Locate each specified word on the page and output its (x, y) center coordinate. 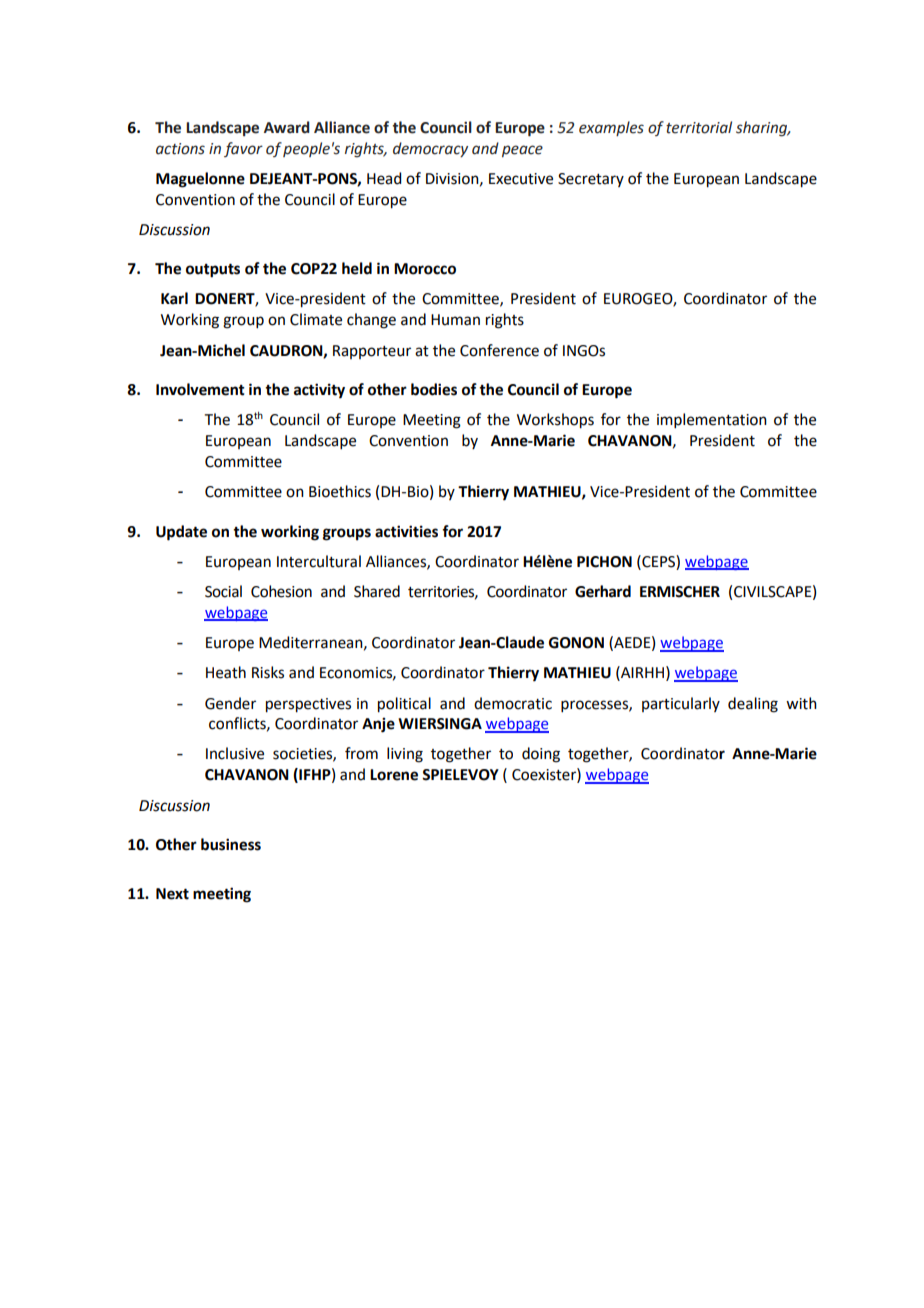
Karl (174, 298)
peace (522, 151)
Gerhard (603, 591)
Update (181, 533)
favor (243, 149)
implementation (712, 420)
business (231, 844)
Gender (230, 703)
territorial (699, 127)
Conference (499, 350)
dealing (753, 705)
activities (406, 531)
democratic (513, 703)
